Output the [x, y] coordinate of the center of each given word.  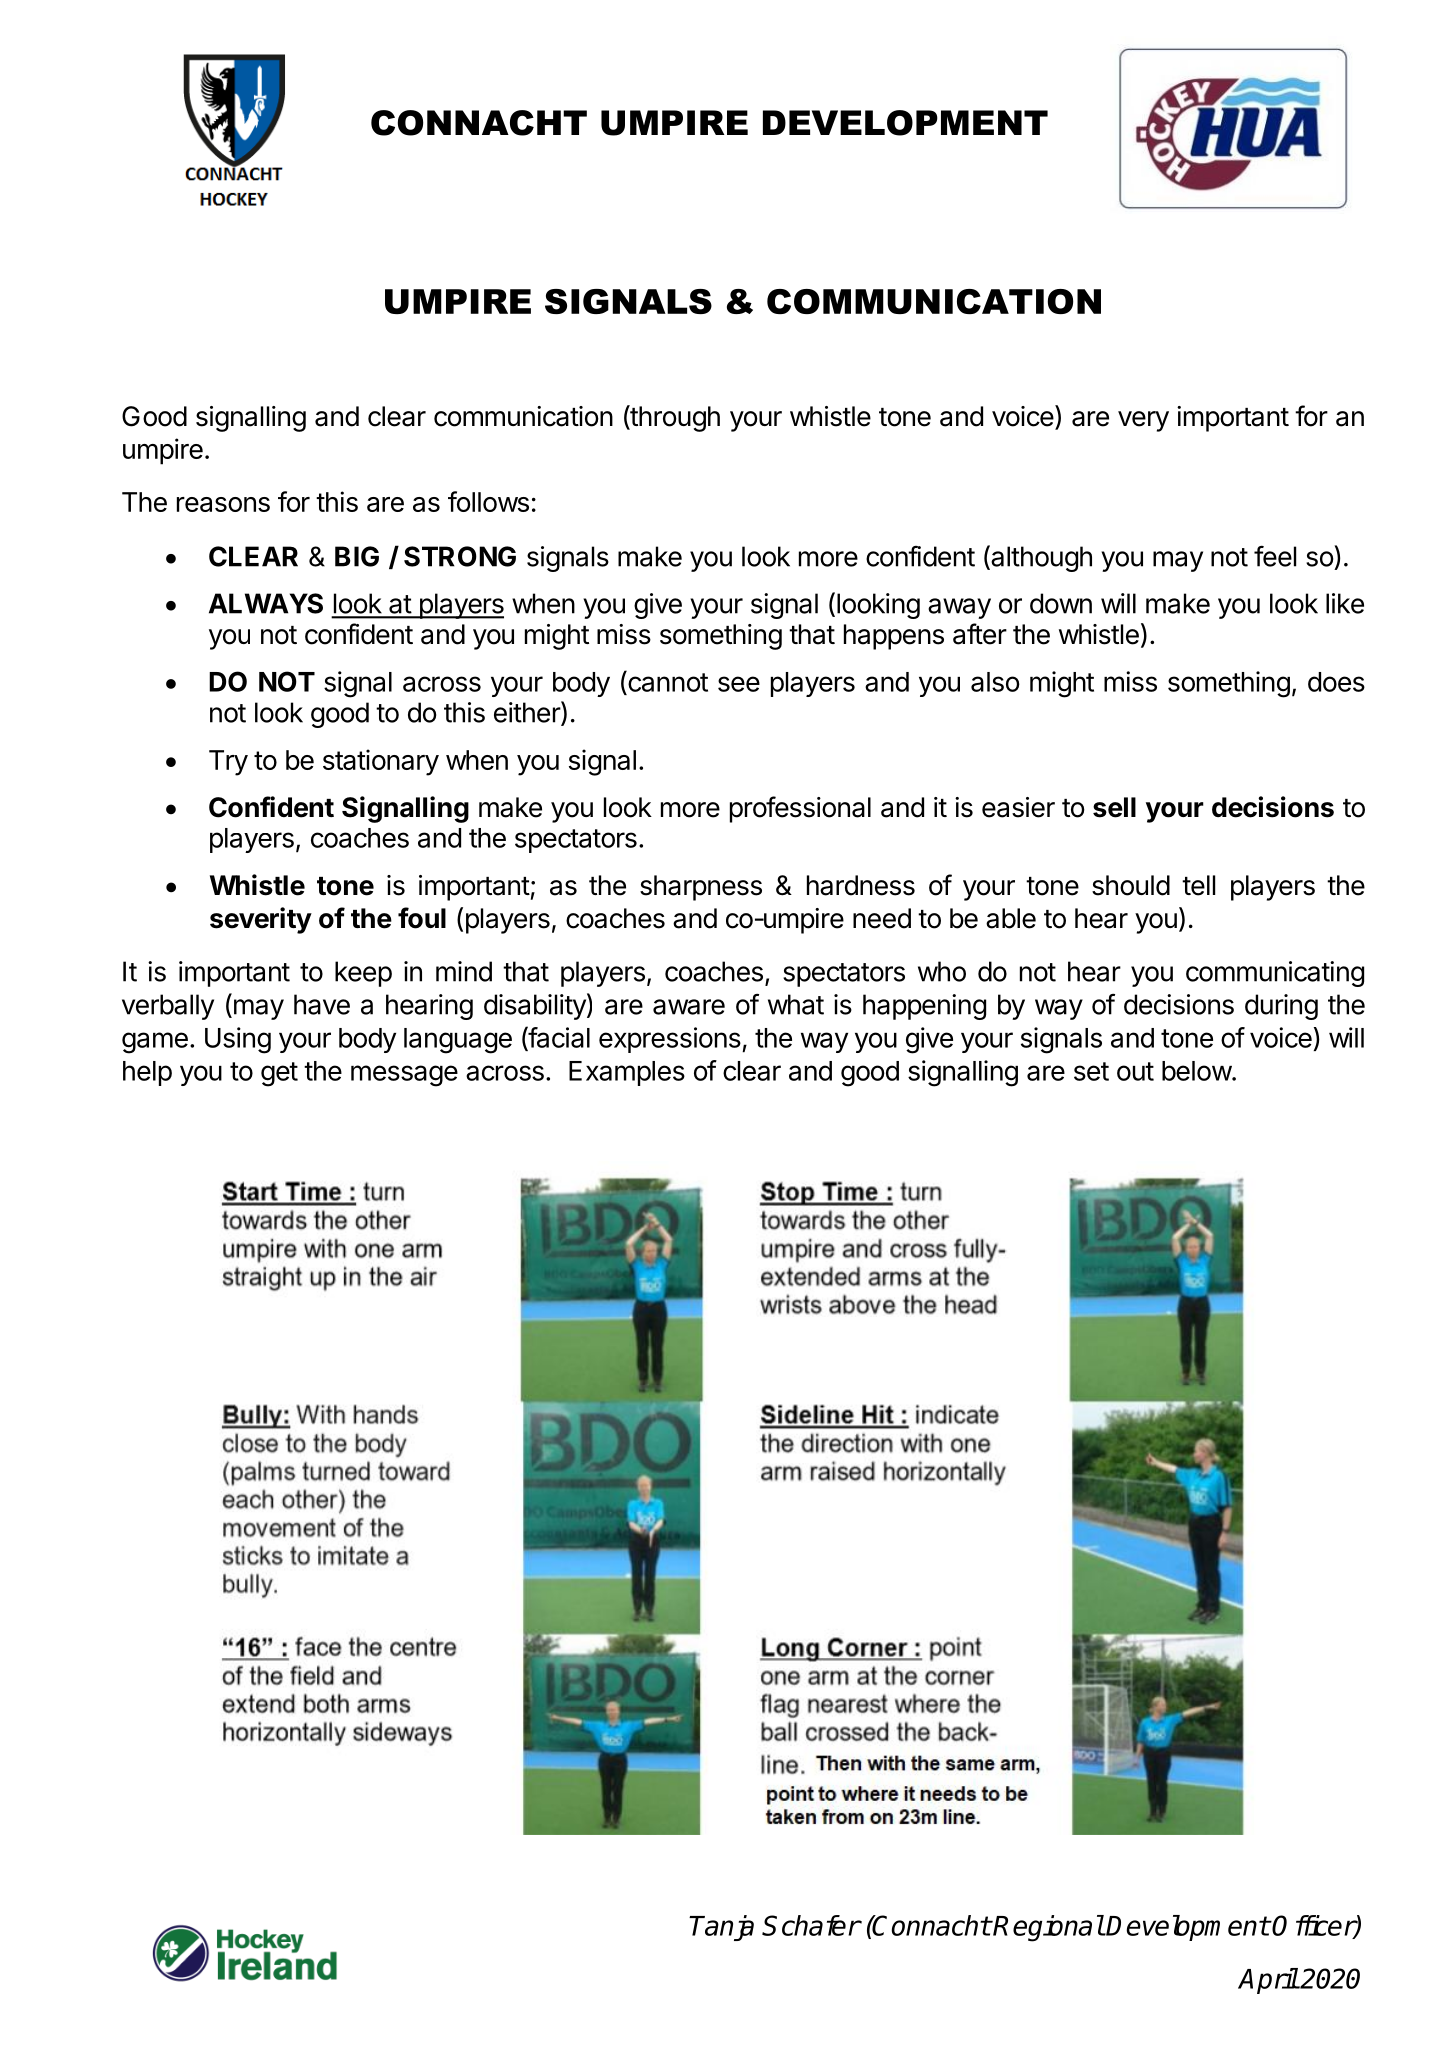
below [1197, 1071]
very [1143, 421]
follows [488, 501]
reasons [223, 504]
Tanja [721, 1928]
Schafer [811, 1925]
